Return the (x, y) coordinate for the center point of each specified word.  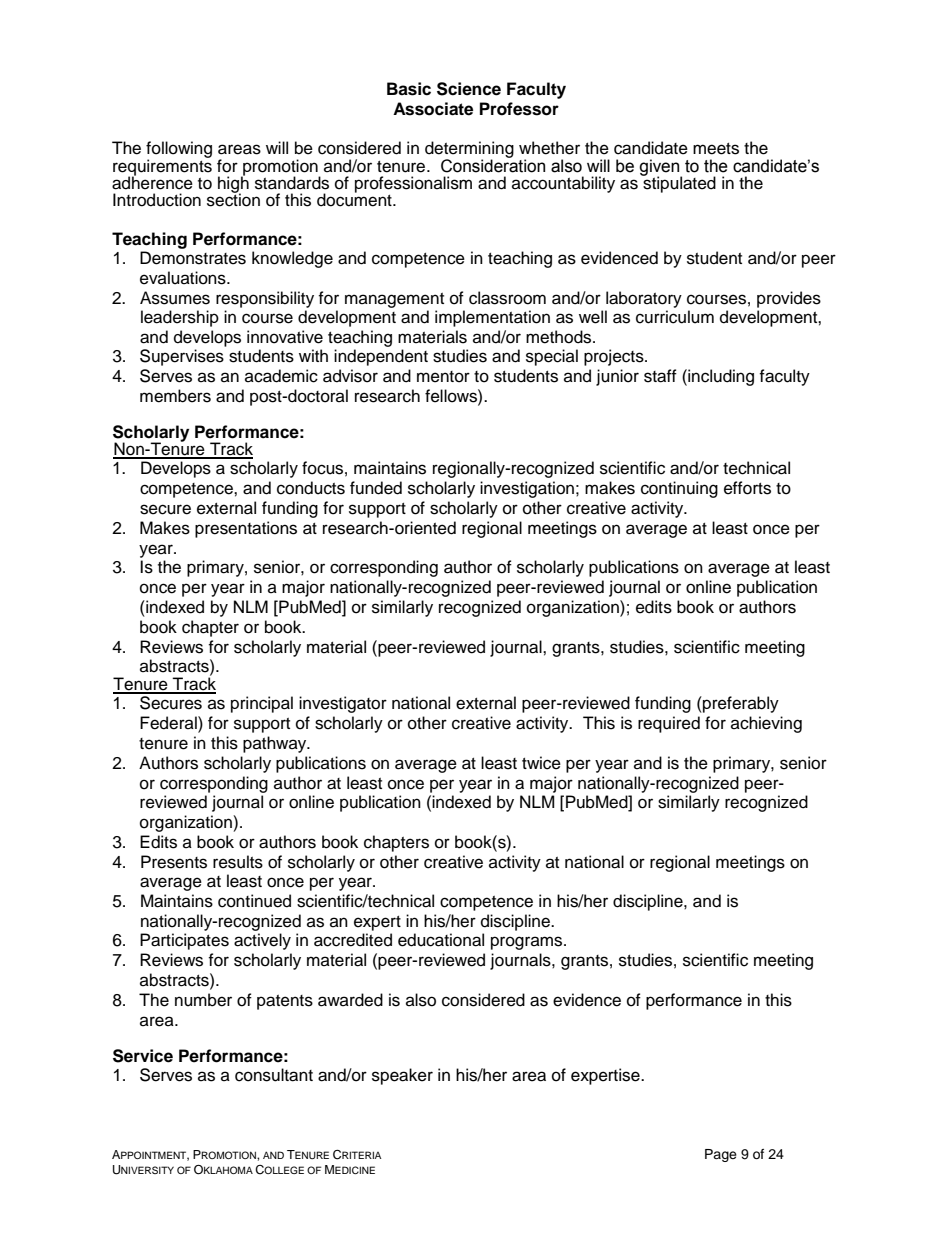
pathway (276, 744)
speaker (402, 1076)
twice (541, 763)
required (669, 724)
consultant (274, 1075)
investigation (527, 489)
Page (721, 1155)
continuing (679, 489)
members (175, 396)
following (179, 151)
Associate (433, 109)
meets (716, 149)
